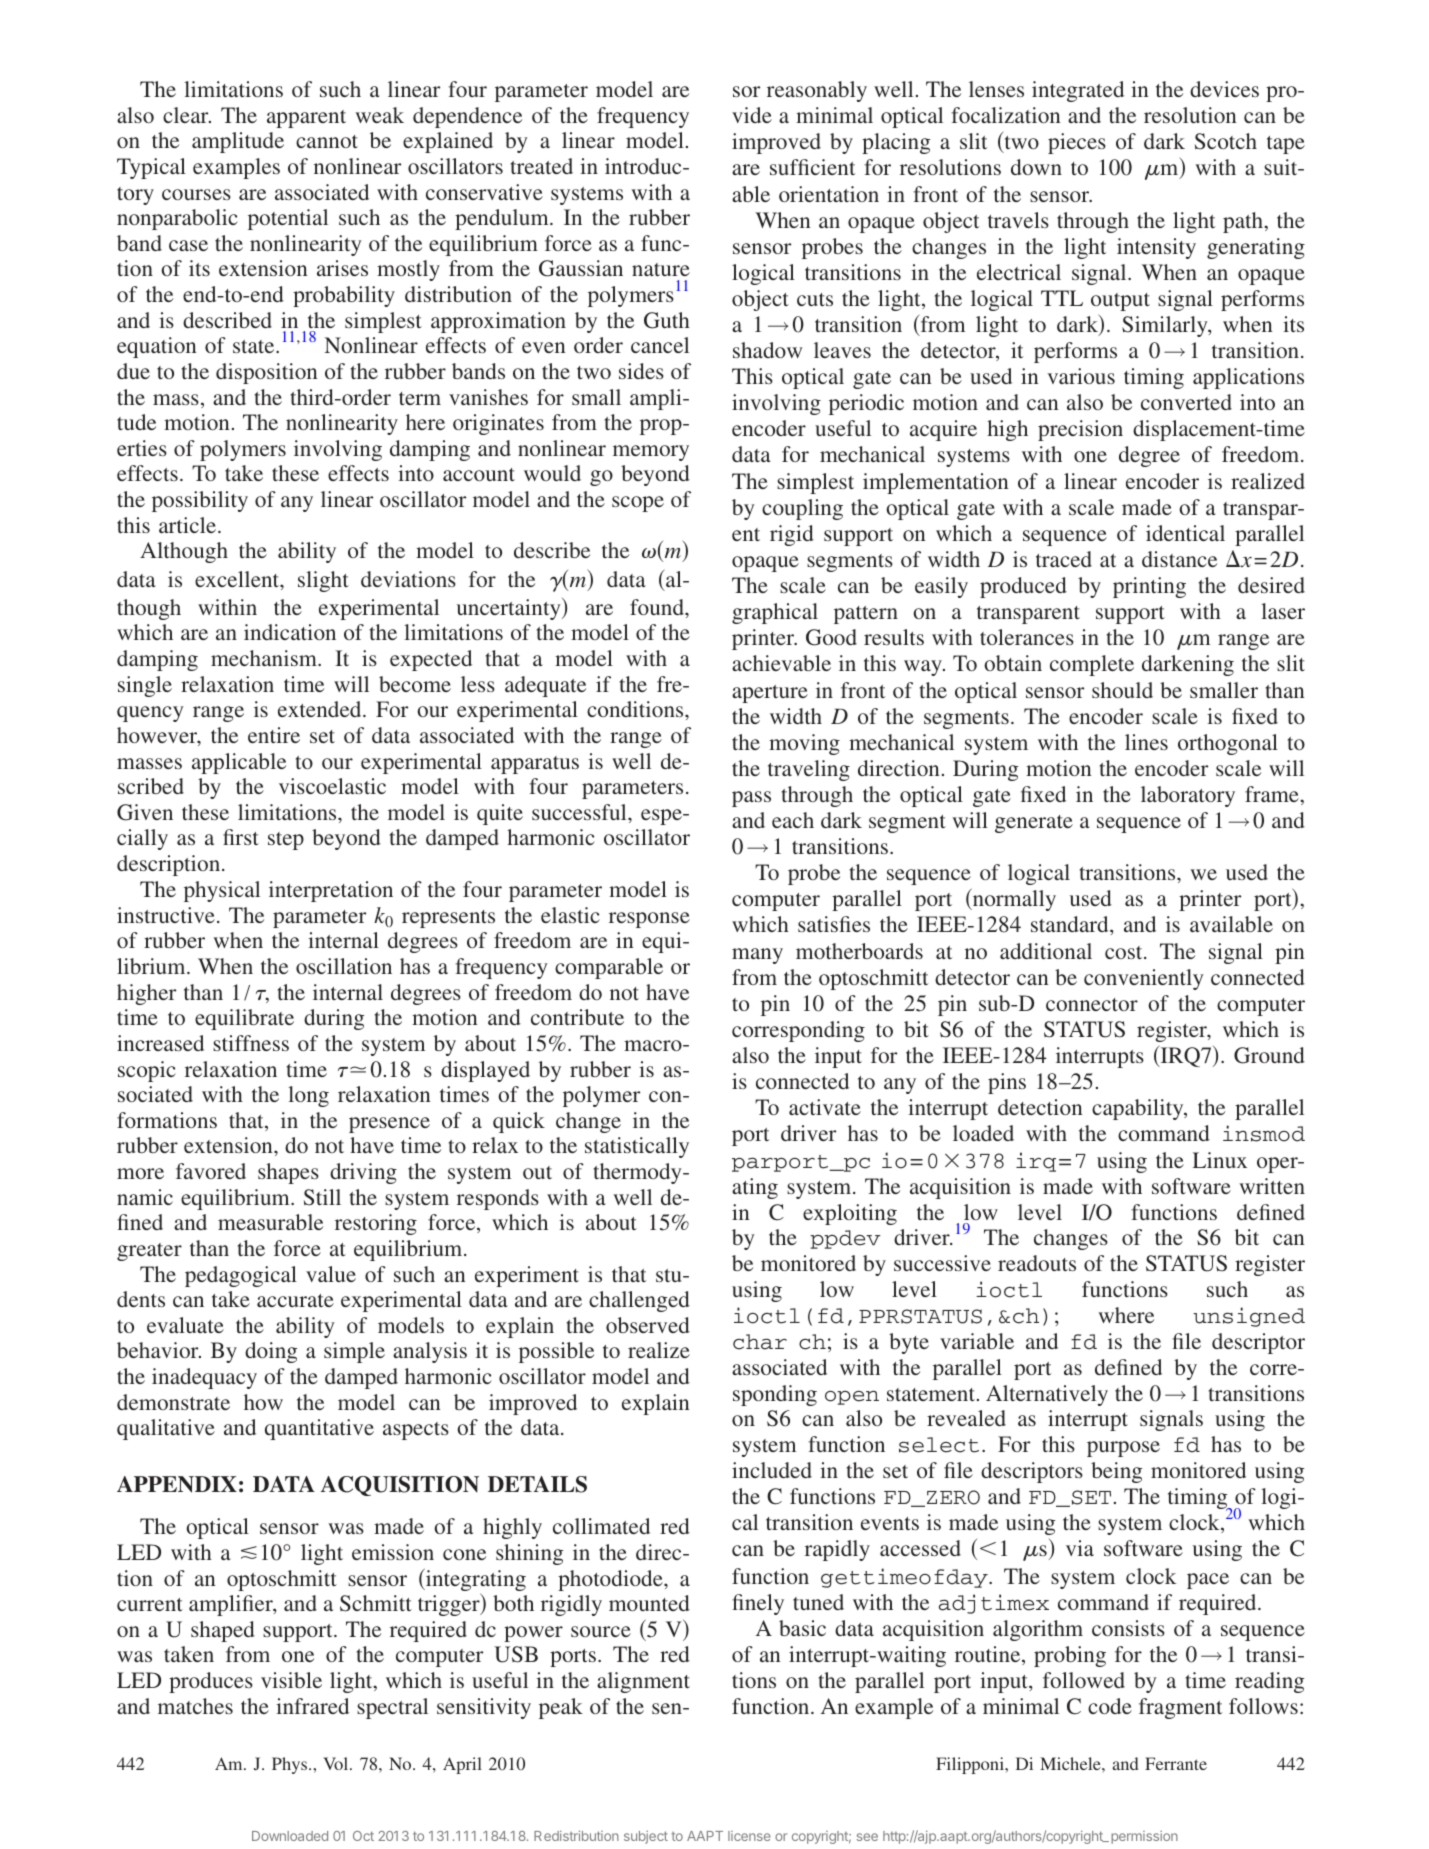 The height and width of the image is (1849, 1429). I want to click on mechanism, so click(265, 658).
